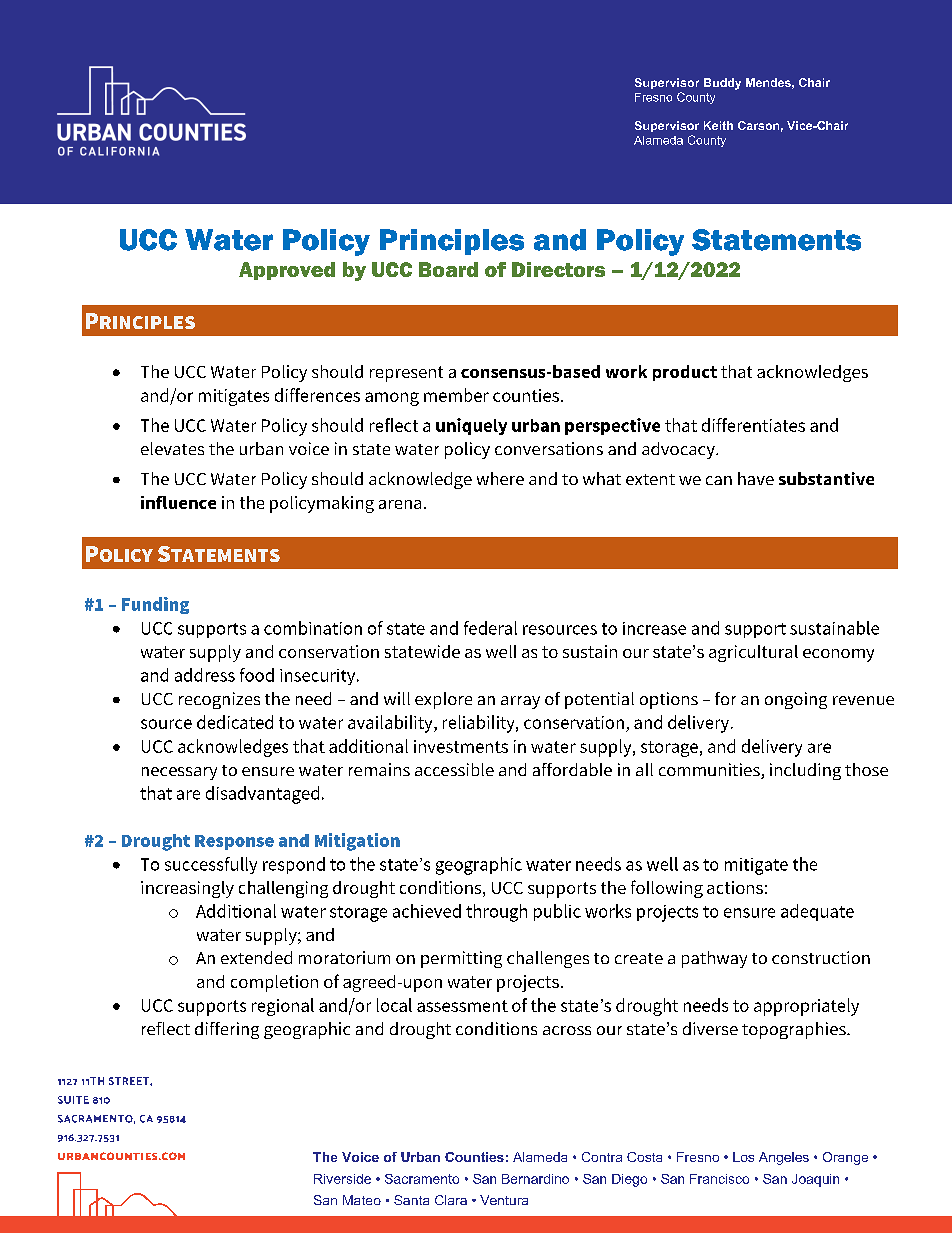 The image size is (952, 1233). I want to click on Bernardino, so click(535, 1179).
